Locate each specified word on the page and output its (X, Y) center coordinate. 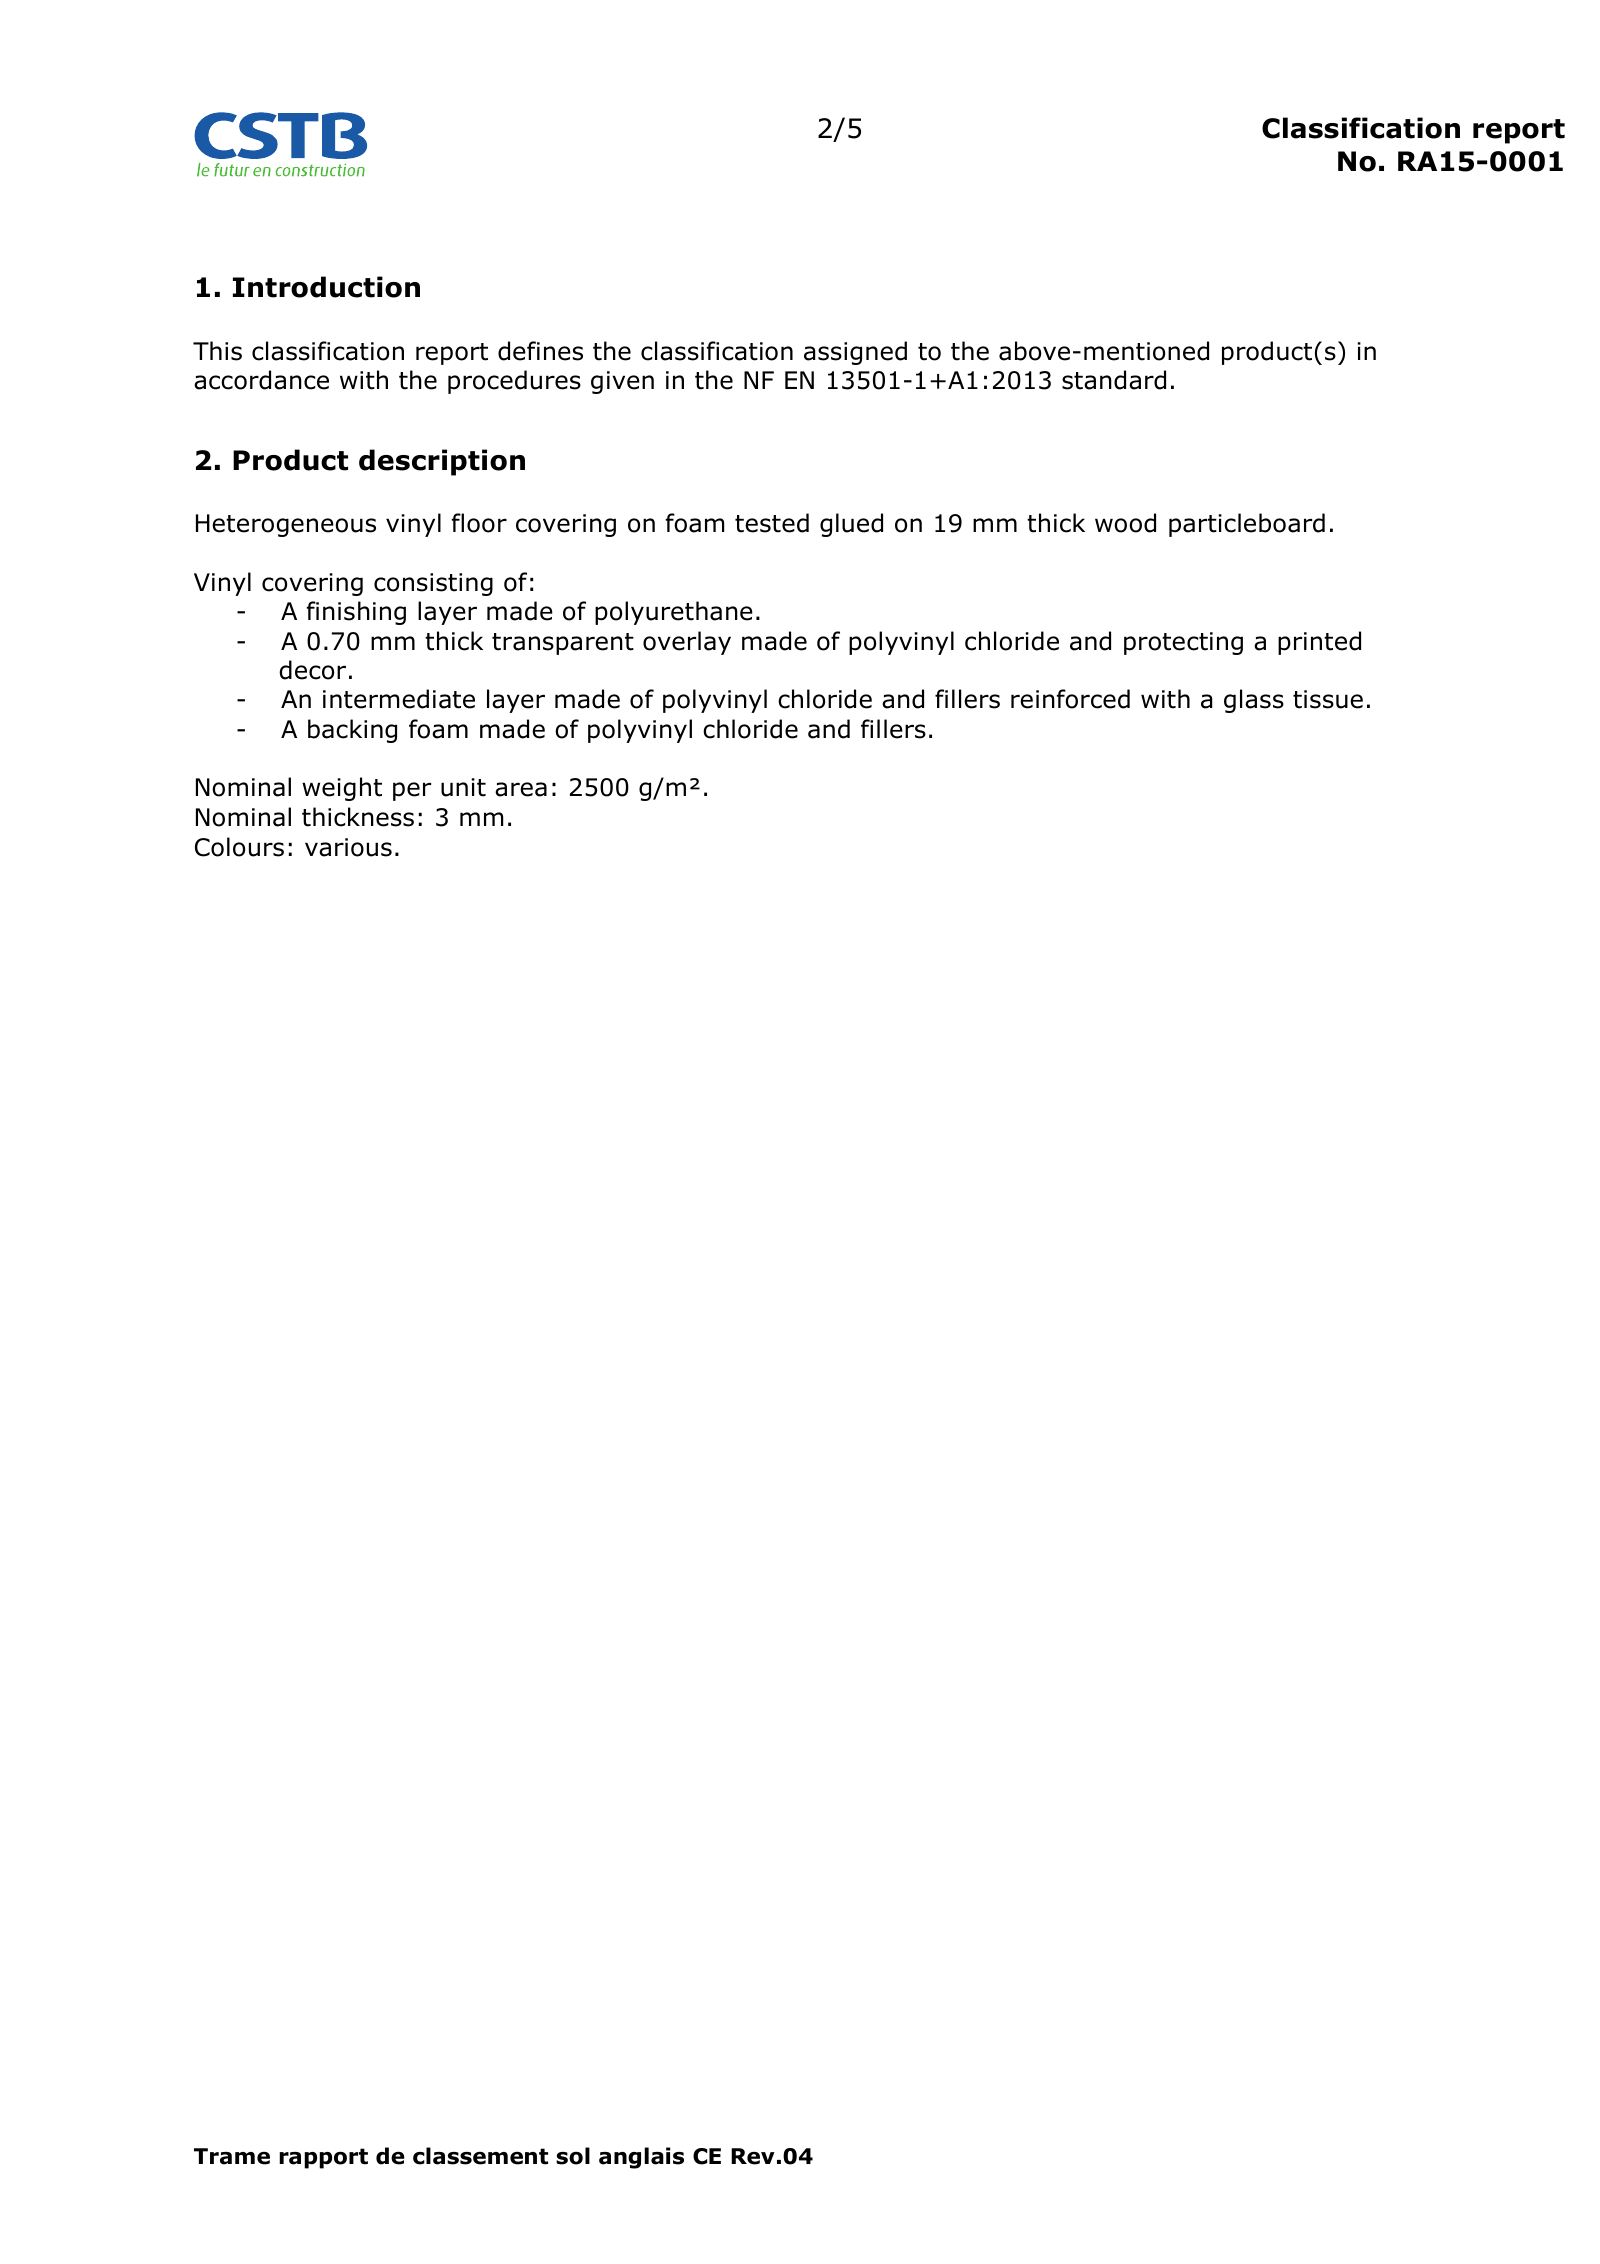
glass (1254, 701)
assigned (855, 353)
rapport (323, 2158)
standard (1114, 380)
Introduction (326, 287)
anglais (641, 2158)
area (521, 789)
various (348, 847)
